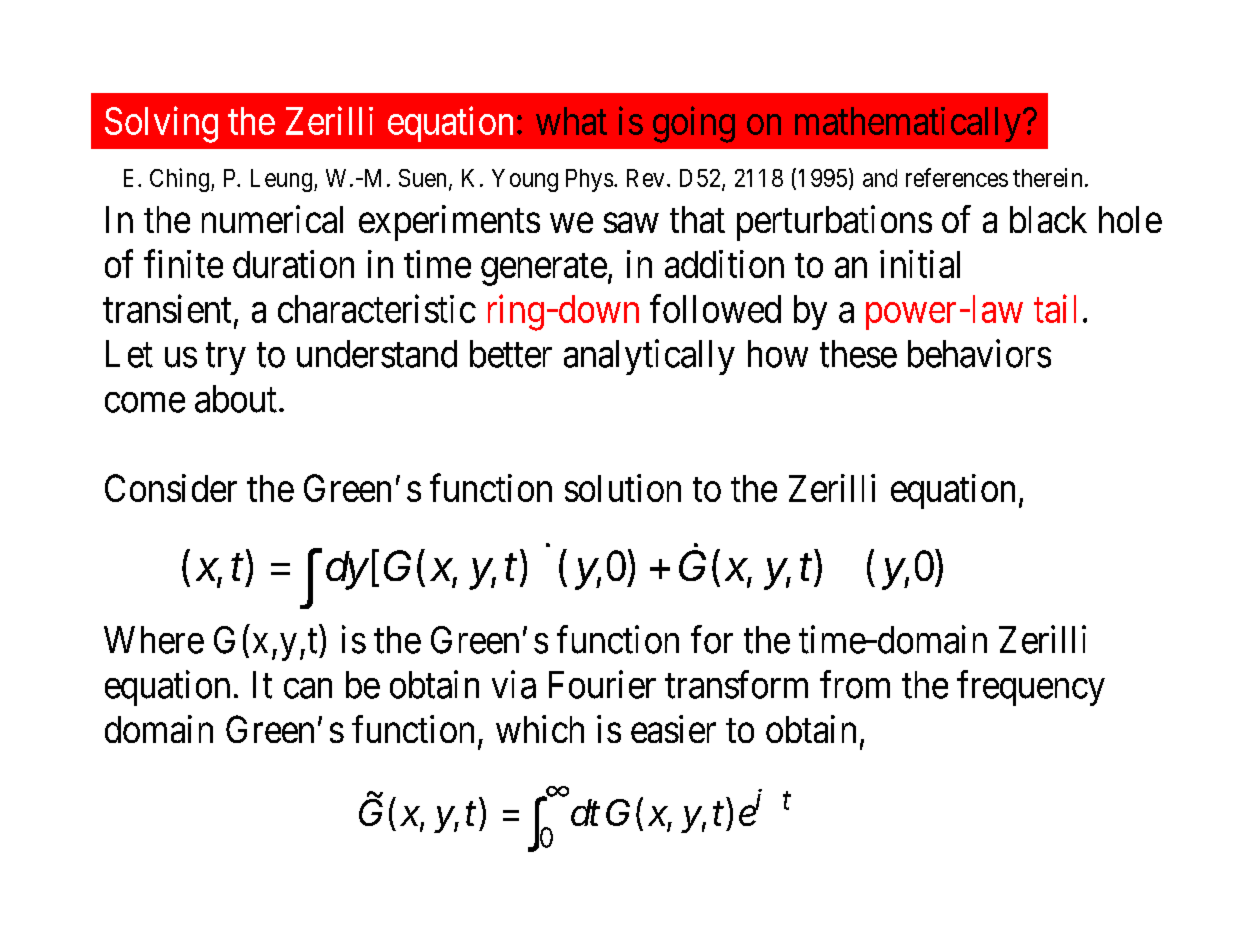 This screenshot has width=1233, height=952. Describe the element at coordinates (858, 354) in the screenshot. I see `these` at that location.
